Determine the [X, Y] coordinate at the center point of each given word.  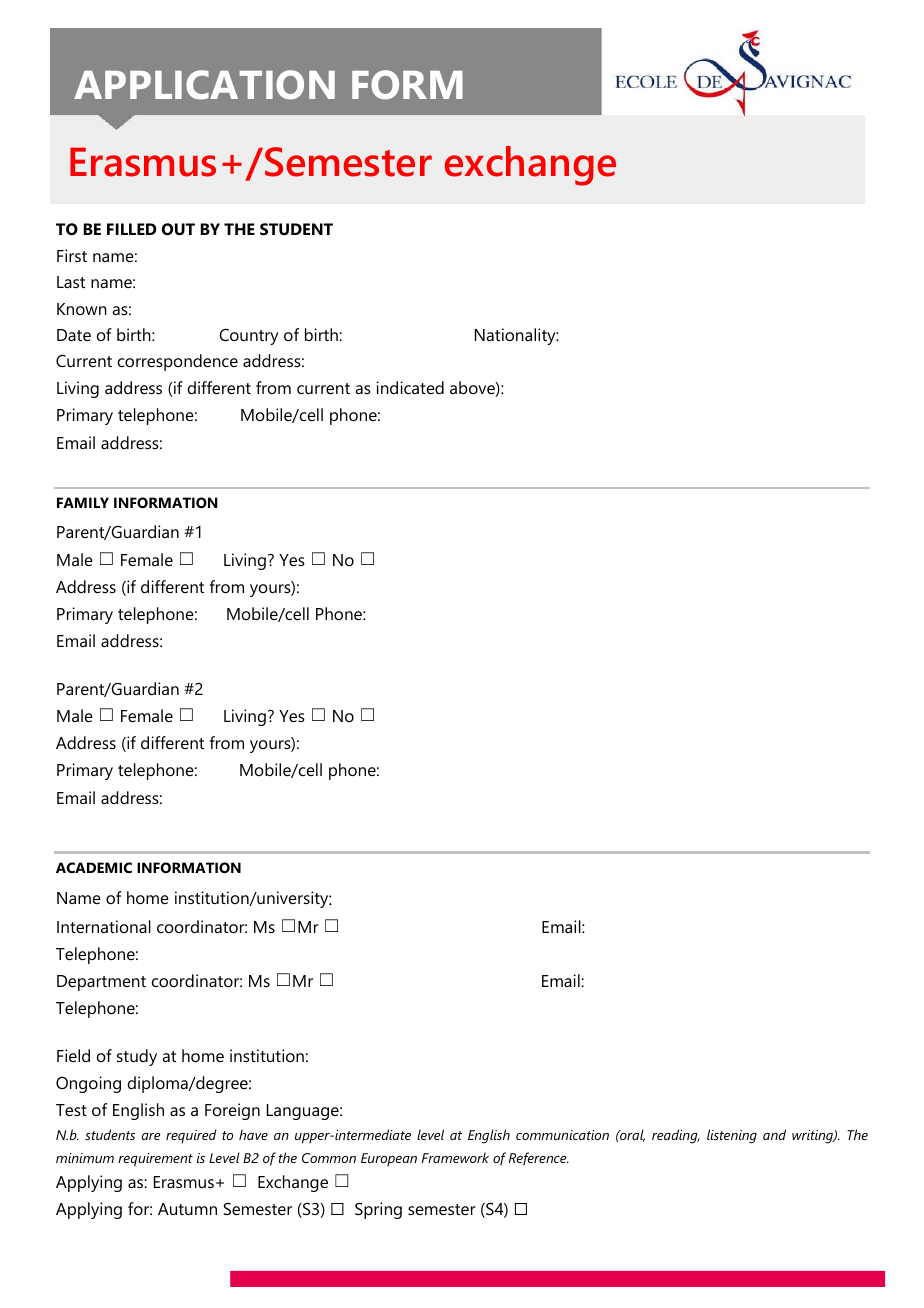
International [104, 926]
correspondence [178, 362]
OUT [178, 229]
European [389, 1159]
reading [676, 1136]
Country [249, 337]
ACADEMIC [94, 867]
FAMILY [83, 502]
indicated [410, 387]
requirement [155, 1160]
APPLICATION [204, 85]
